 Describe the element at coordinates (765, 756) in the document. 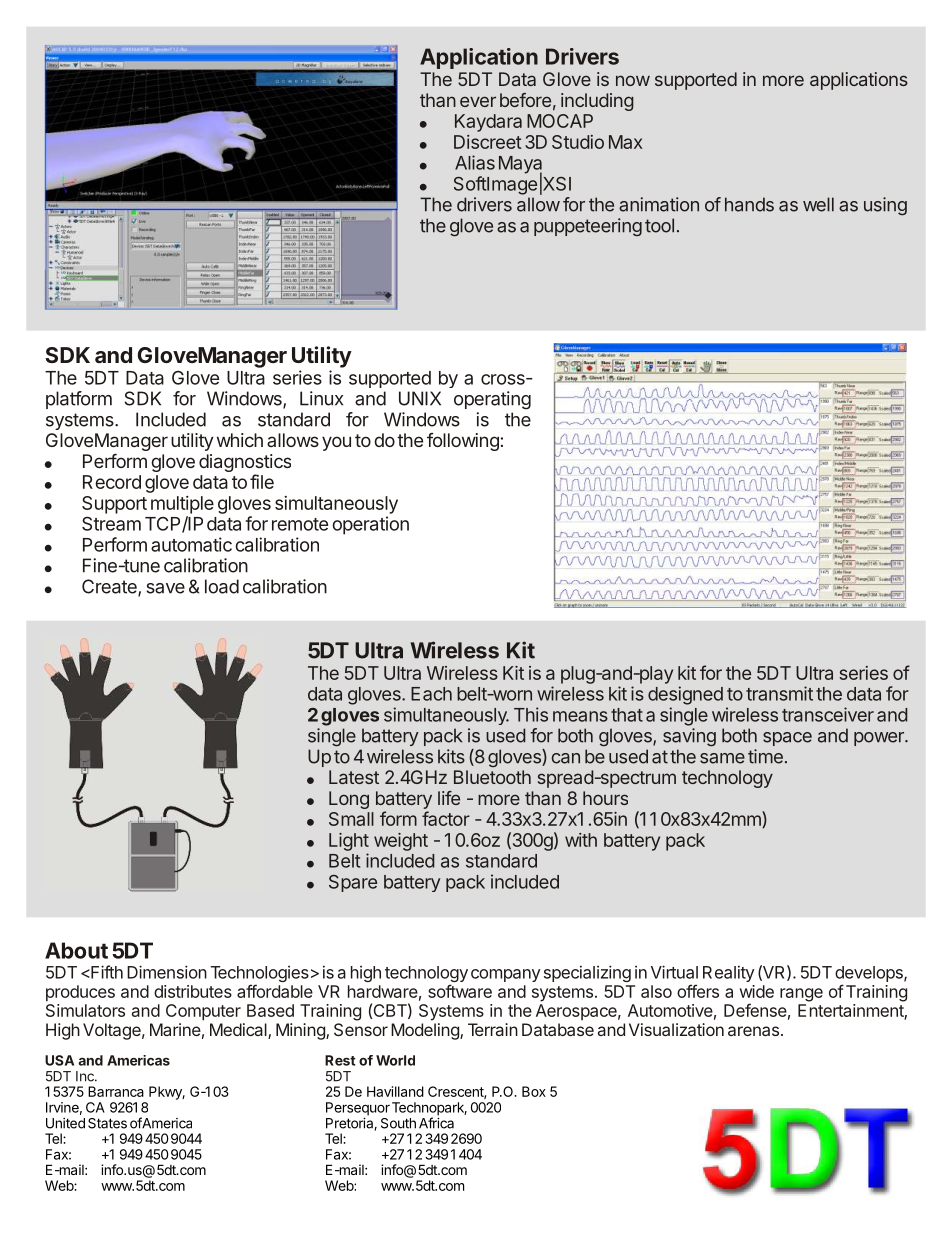

I see `time` at that location.
